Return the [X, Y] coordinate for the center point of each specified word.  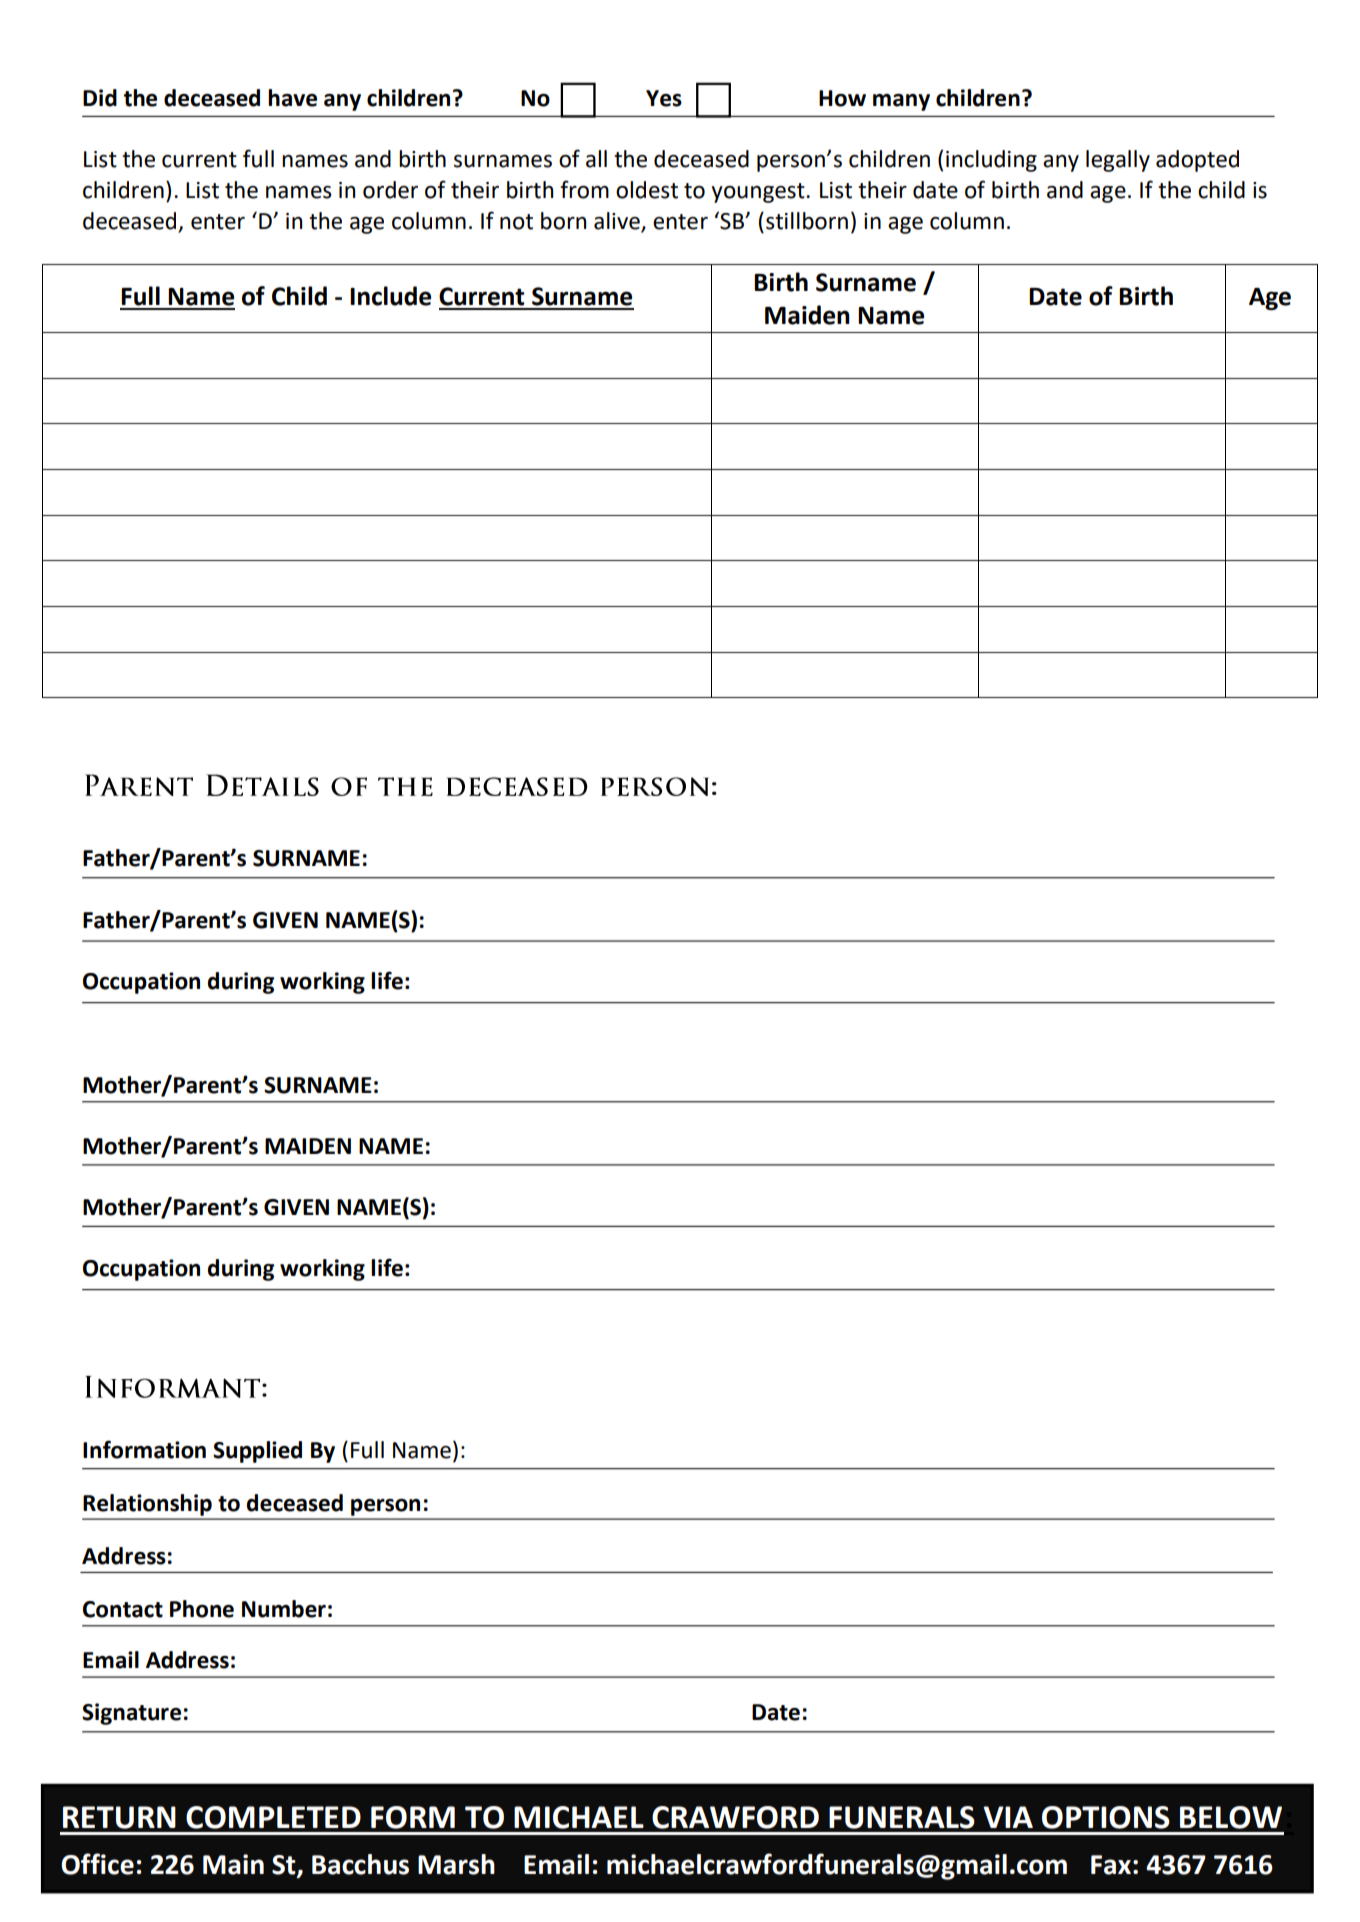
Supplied [257, 1452]
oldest [647, 190]
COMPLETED [273, 1817]
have [292, 98]
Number [284, 1609]
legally [1118, 161]
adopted [1197, 161]
